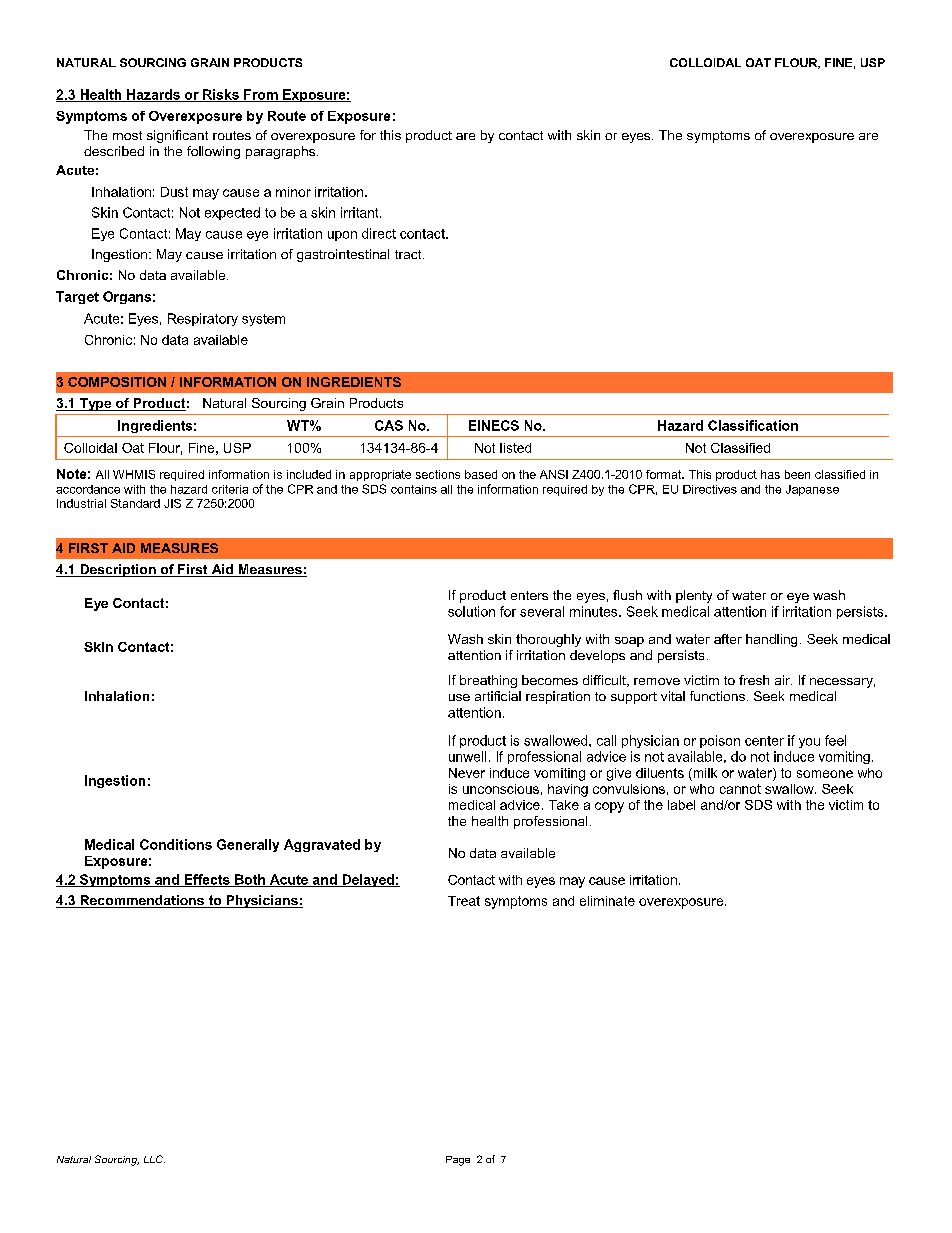  What do you see at coordinates (154, 1159) in the screenshot?
I see `LLC` at bounding box center [154, 1159].
